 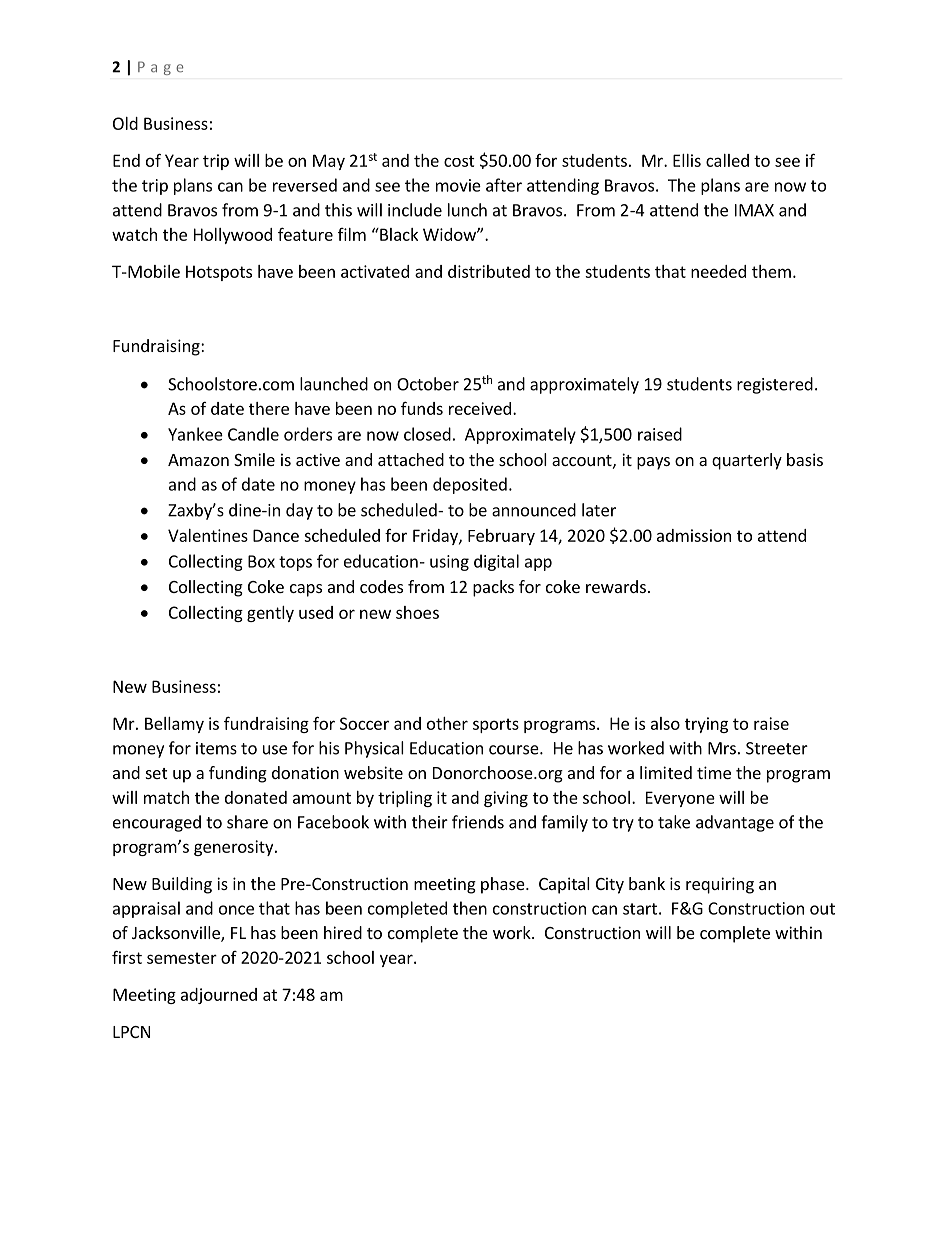 What do you see at coordinates (208, 535) in the image?
I see `Valentines` at bounding box center [208, 535].
